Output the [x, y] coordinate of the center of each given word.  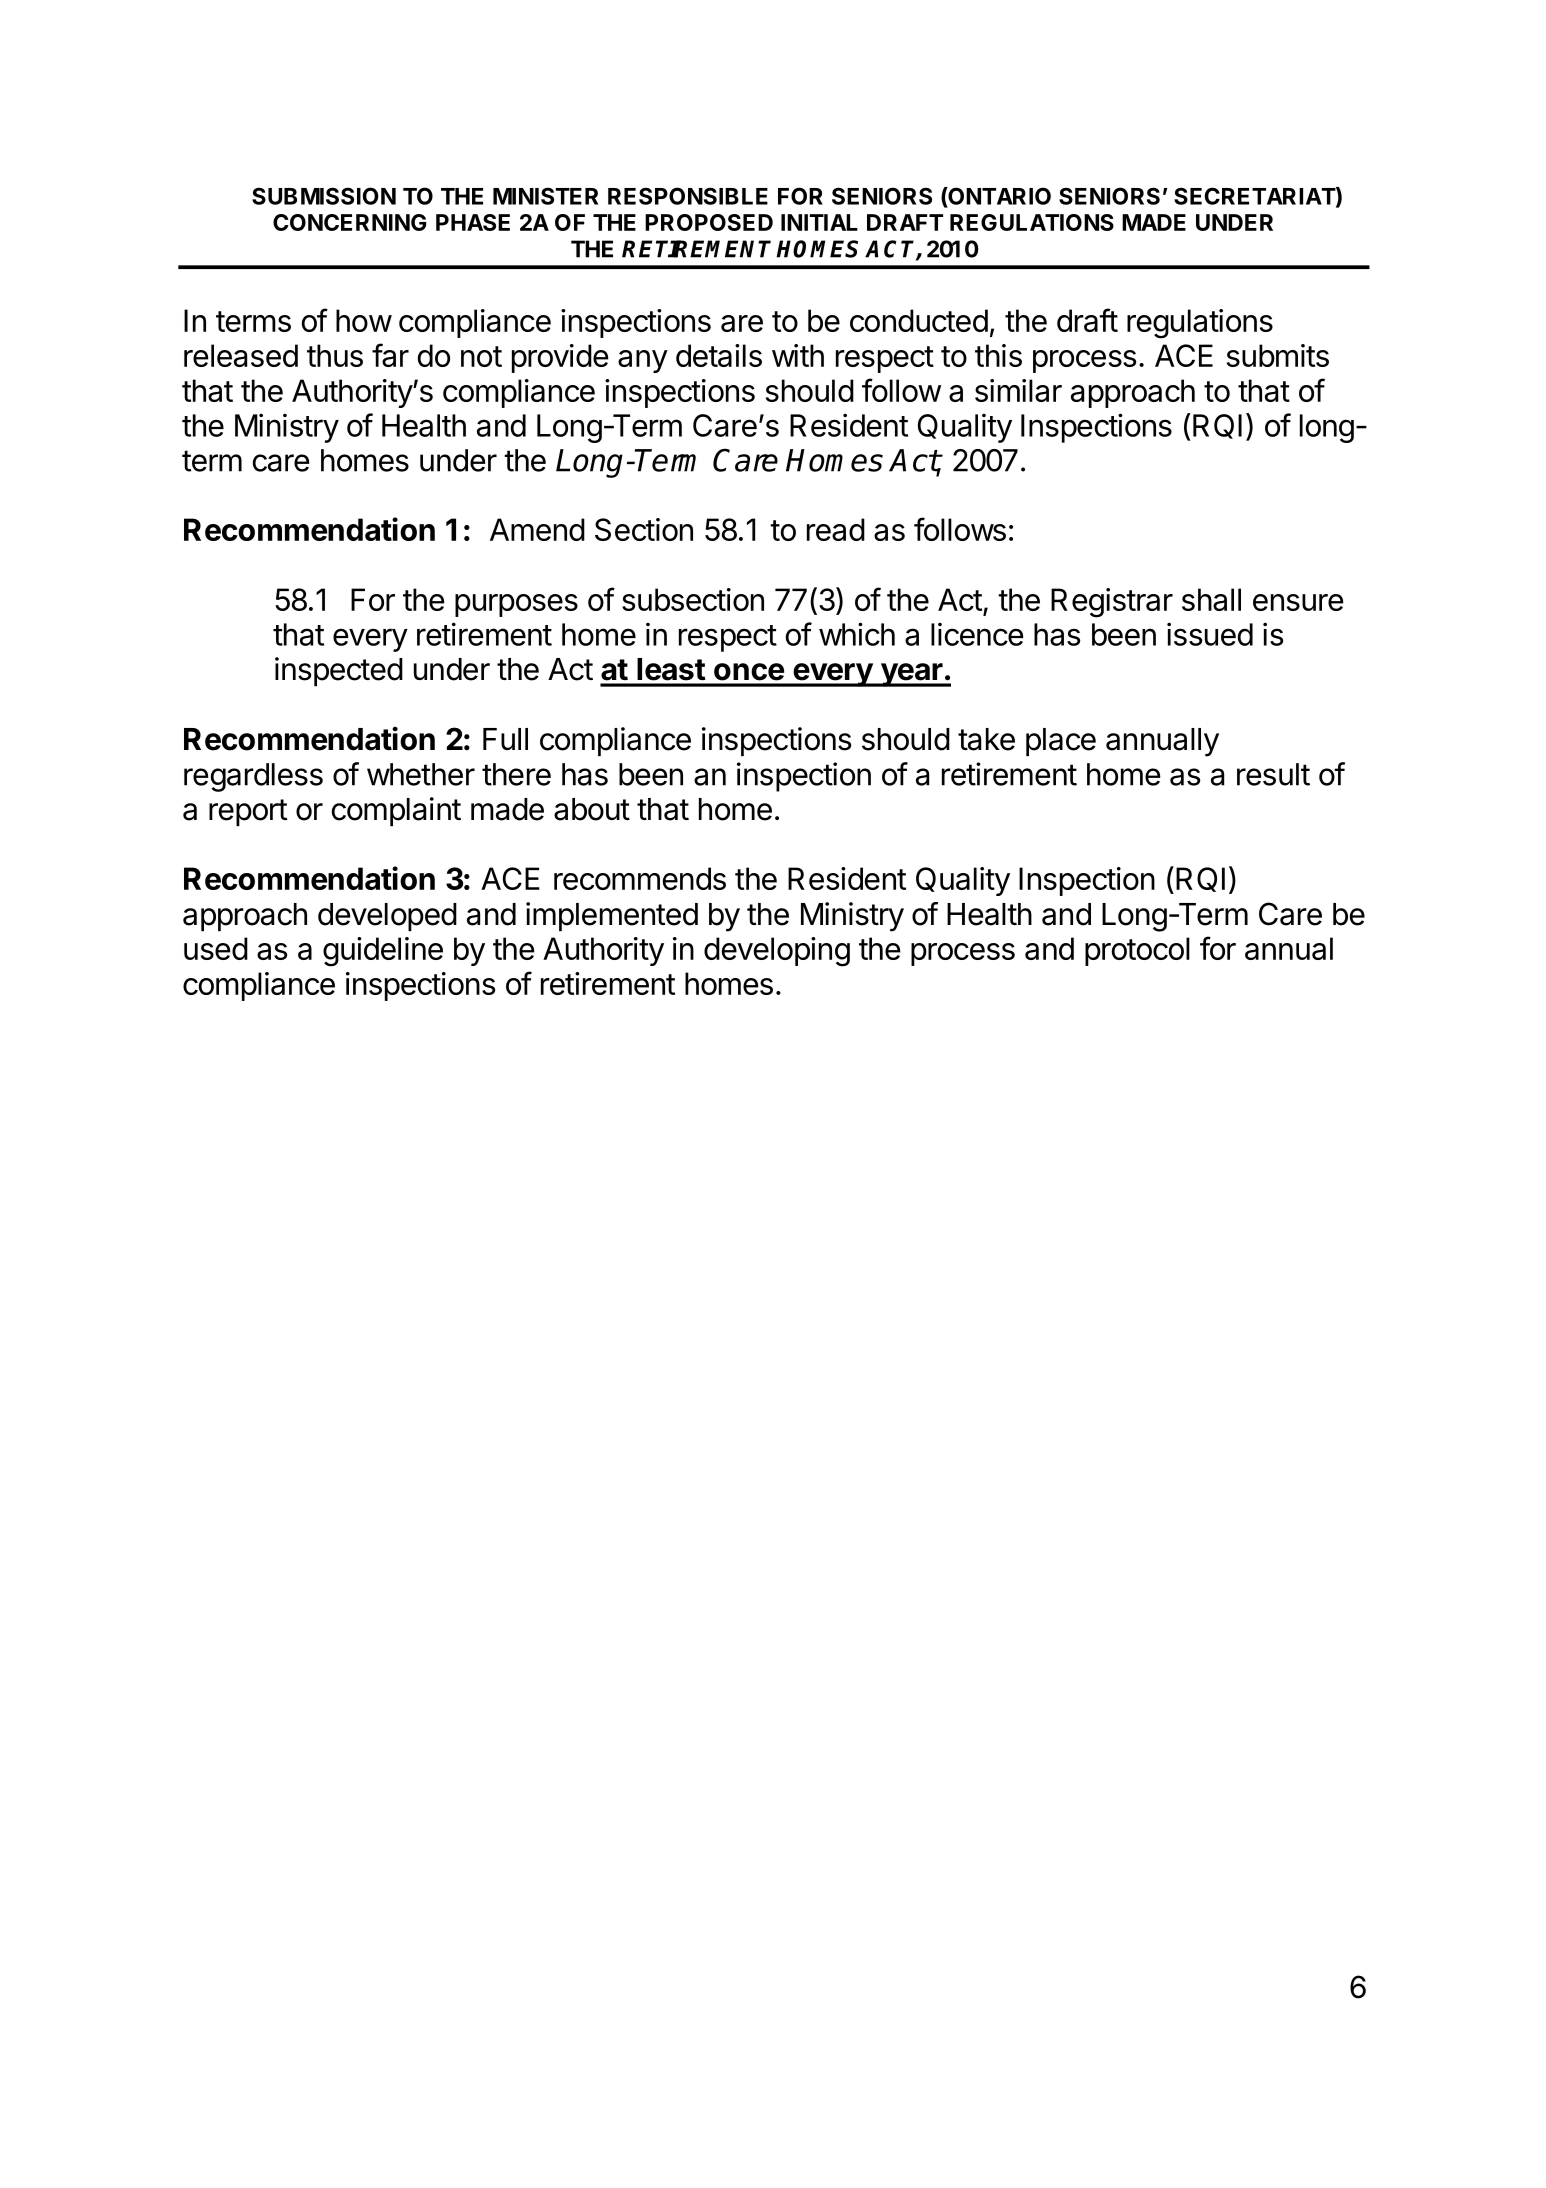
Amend [537, 529]
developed [387, 917]
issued [1210, 634]
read [836, 529]
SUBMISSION [324, 196]
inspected [339, 671]
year [911, 675]
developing [777, 952]
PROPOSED [709, 222]
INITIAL [819, 222]
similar [1018, 390]
